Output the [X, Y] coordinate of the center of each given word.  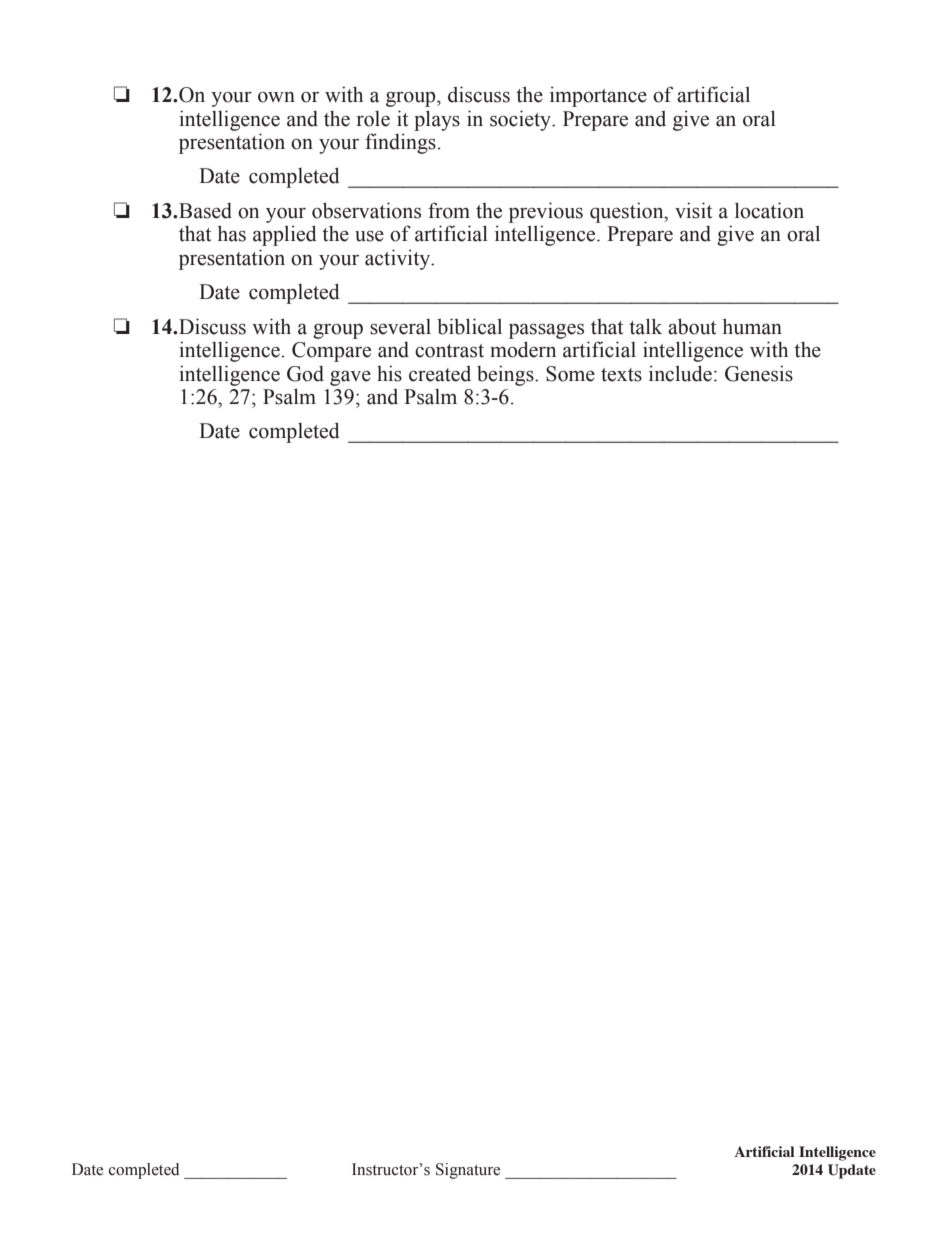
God [305, 373]
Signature [468, 1171]
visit [693, 210]
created [440, 373]
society [521, 120]
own [276, 97]
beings [506, 375]
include [680, 373]
